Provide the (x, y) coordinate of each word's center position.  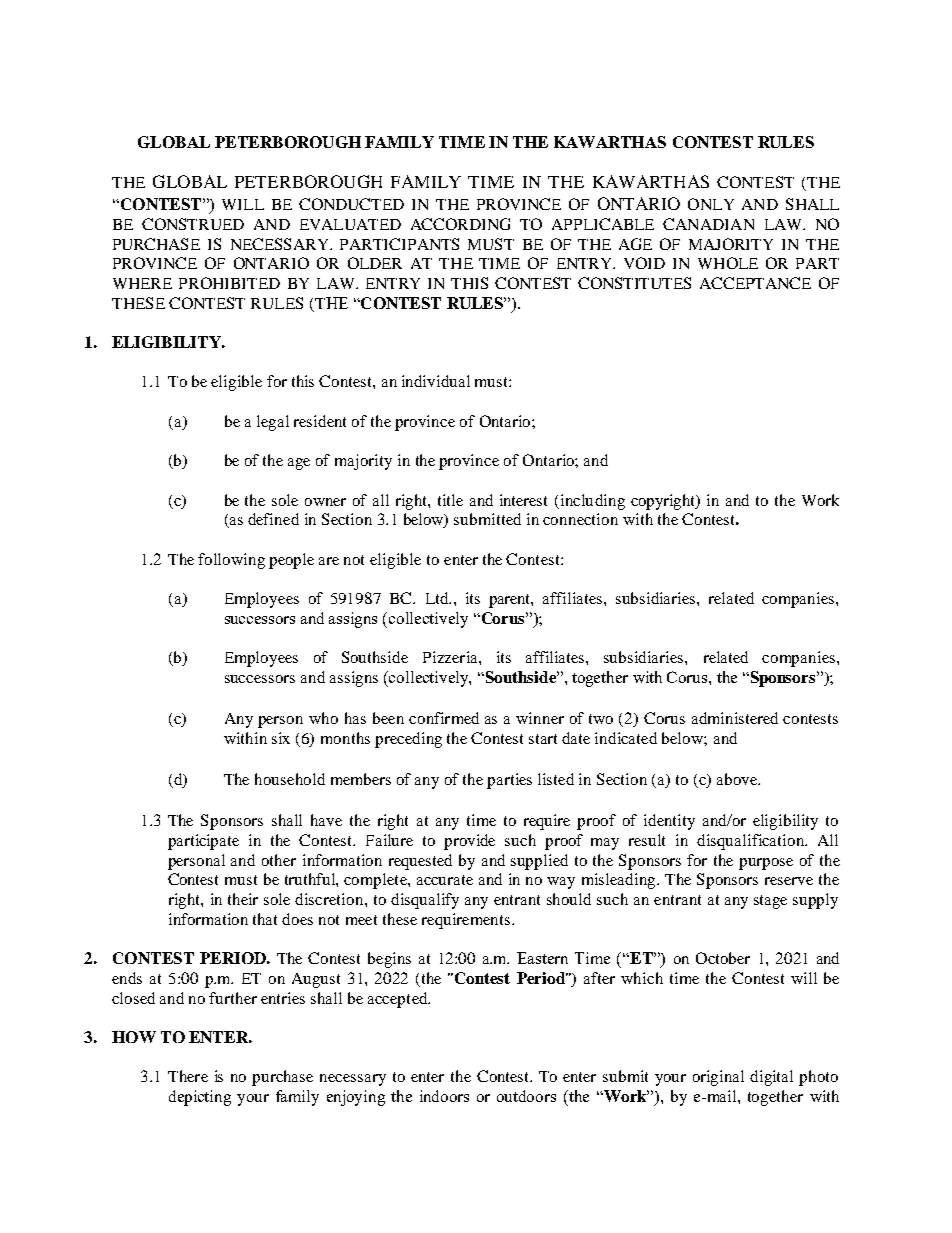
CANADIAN (708, 224)
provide (469, 842)
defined (273, 519)
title (450, 500)
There (188, 1076)
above (738, 779)
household (290, 779)
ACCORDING (460, 224)
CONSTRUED (193, 224)
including (591, 502)
